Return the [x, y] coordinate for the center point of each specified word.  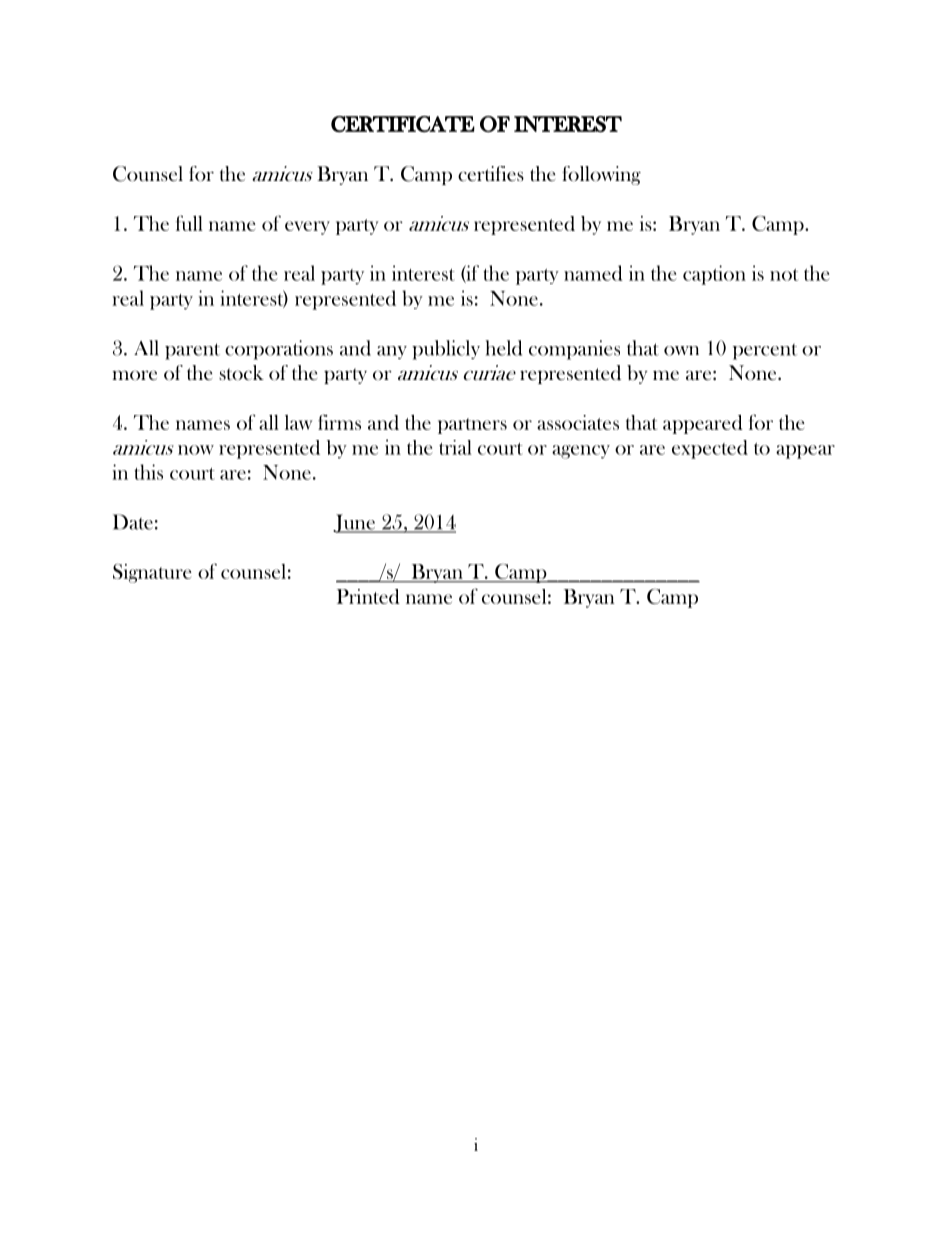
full [189, 223]
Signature [152, 573]
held [503, 348]
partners [472, 426]
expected [710, 449]
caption [714, 275]
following [601, 175]
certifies [491, 173]
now [196, 450]
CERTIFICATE [403, 124]
